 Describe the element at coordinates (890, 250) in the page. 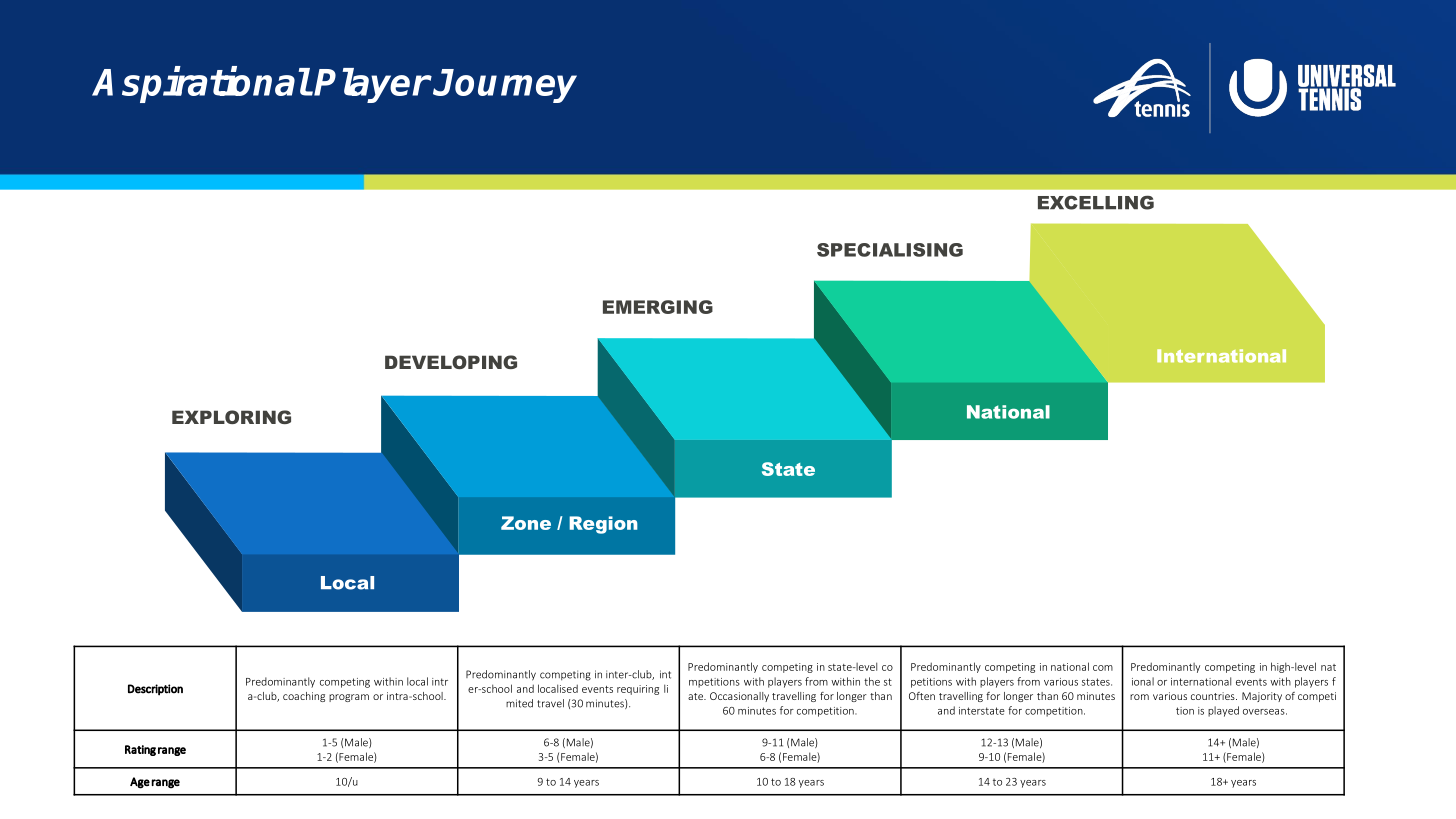

I see `SPECIALISING` at that location.
